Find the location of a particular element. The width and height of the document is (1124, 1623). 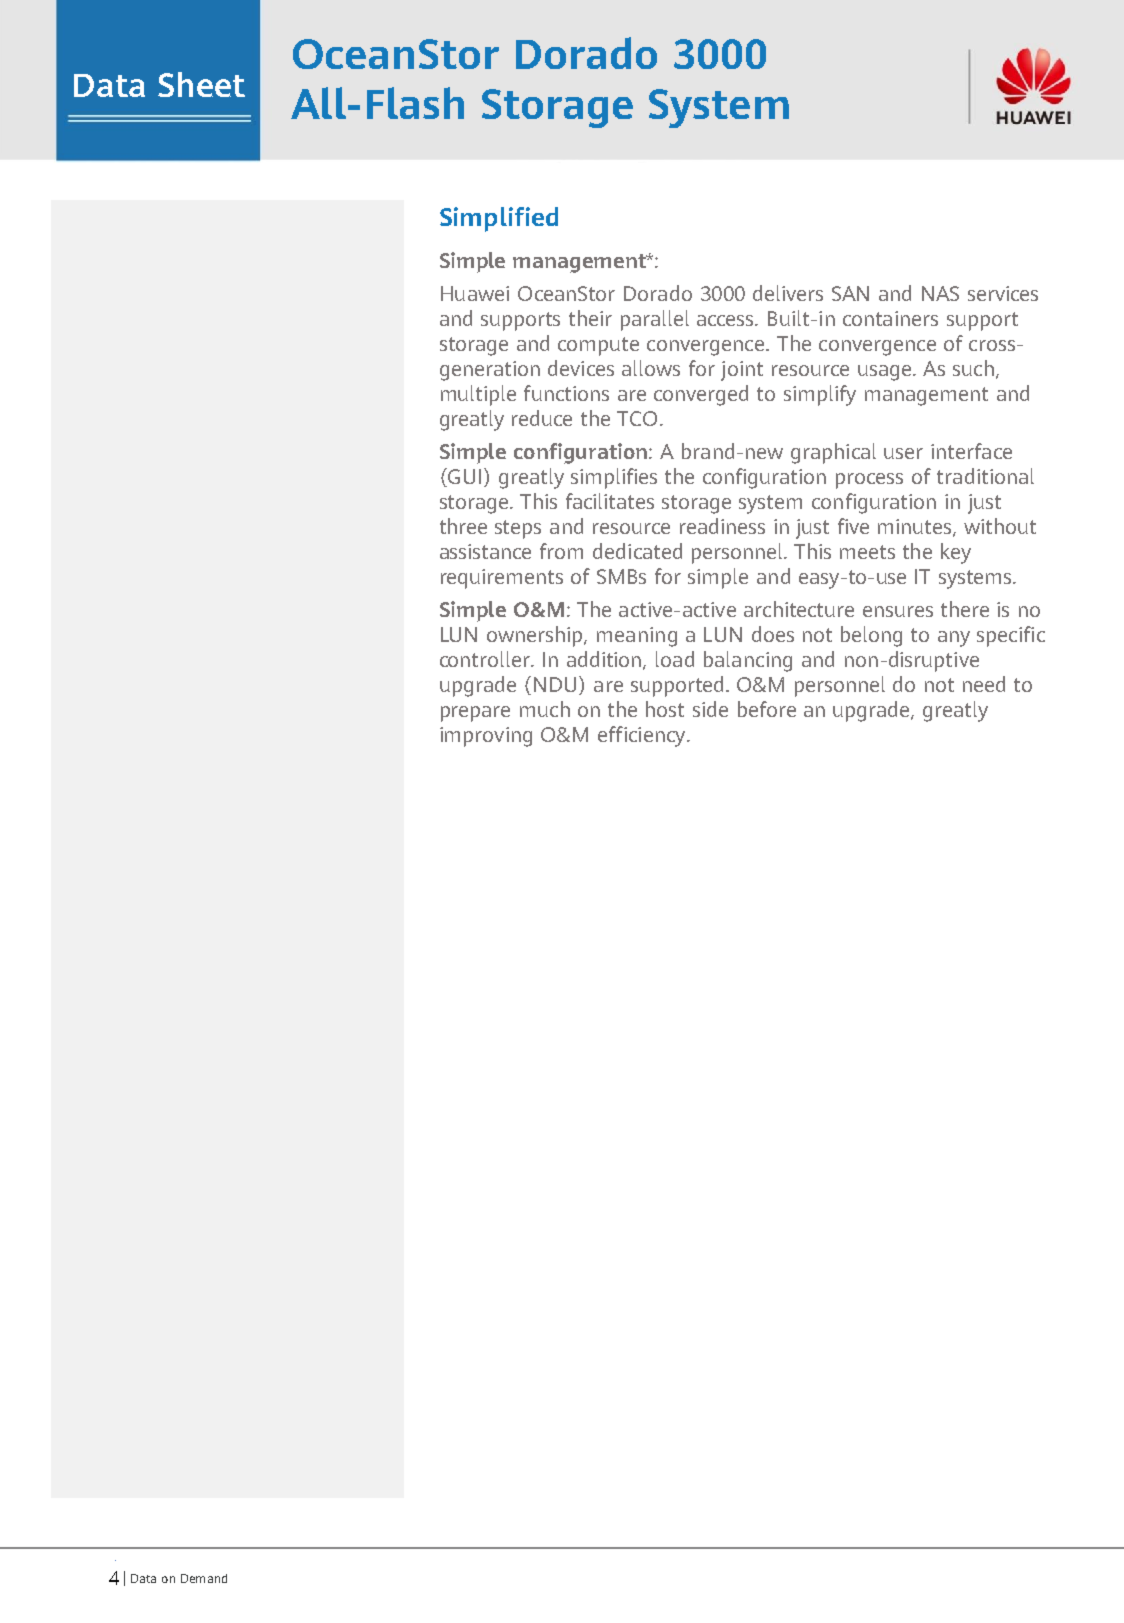

host is located at coordinates (665, 709).
